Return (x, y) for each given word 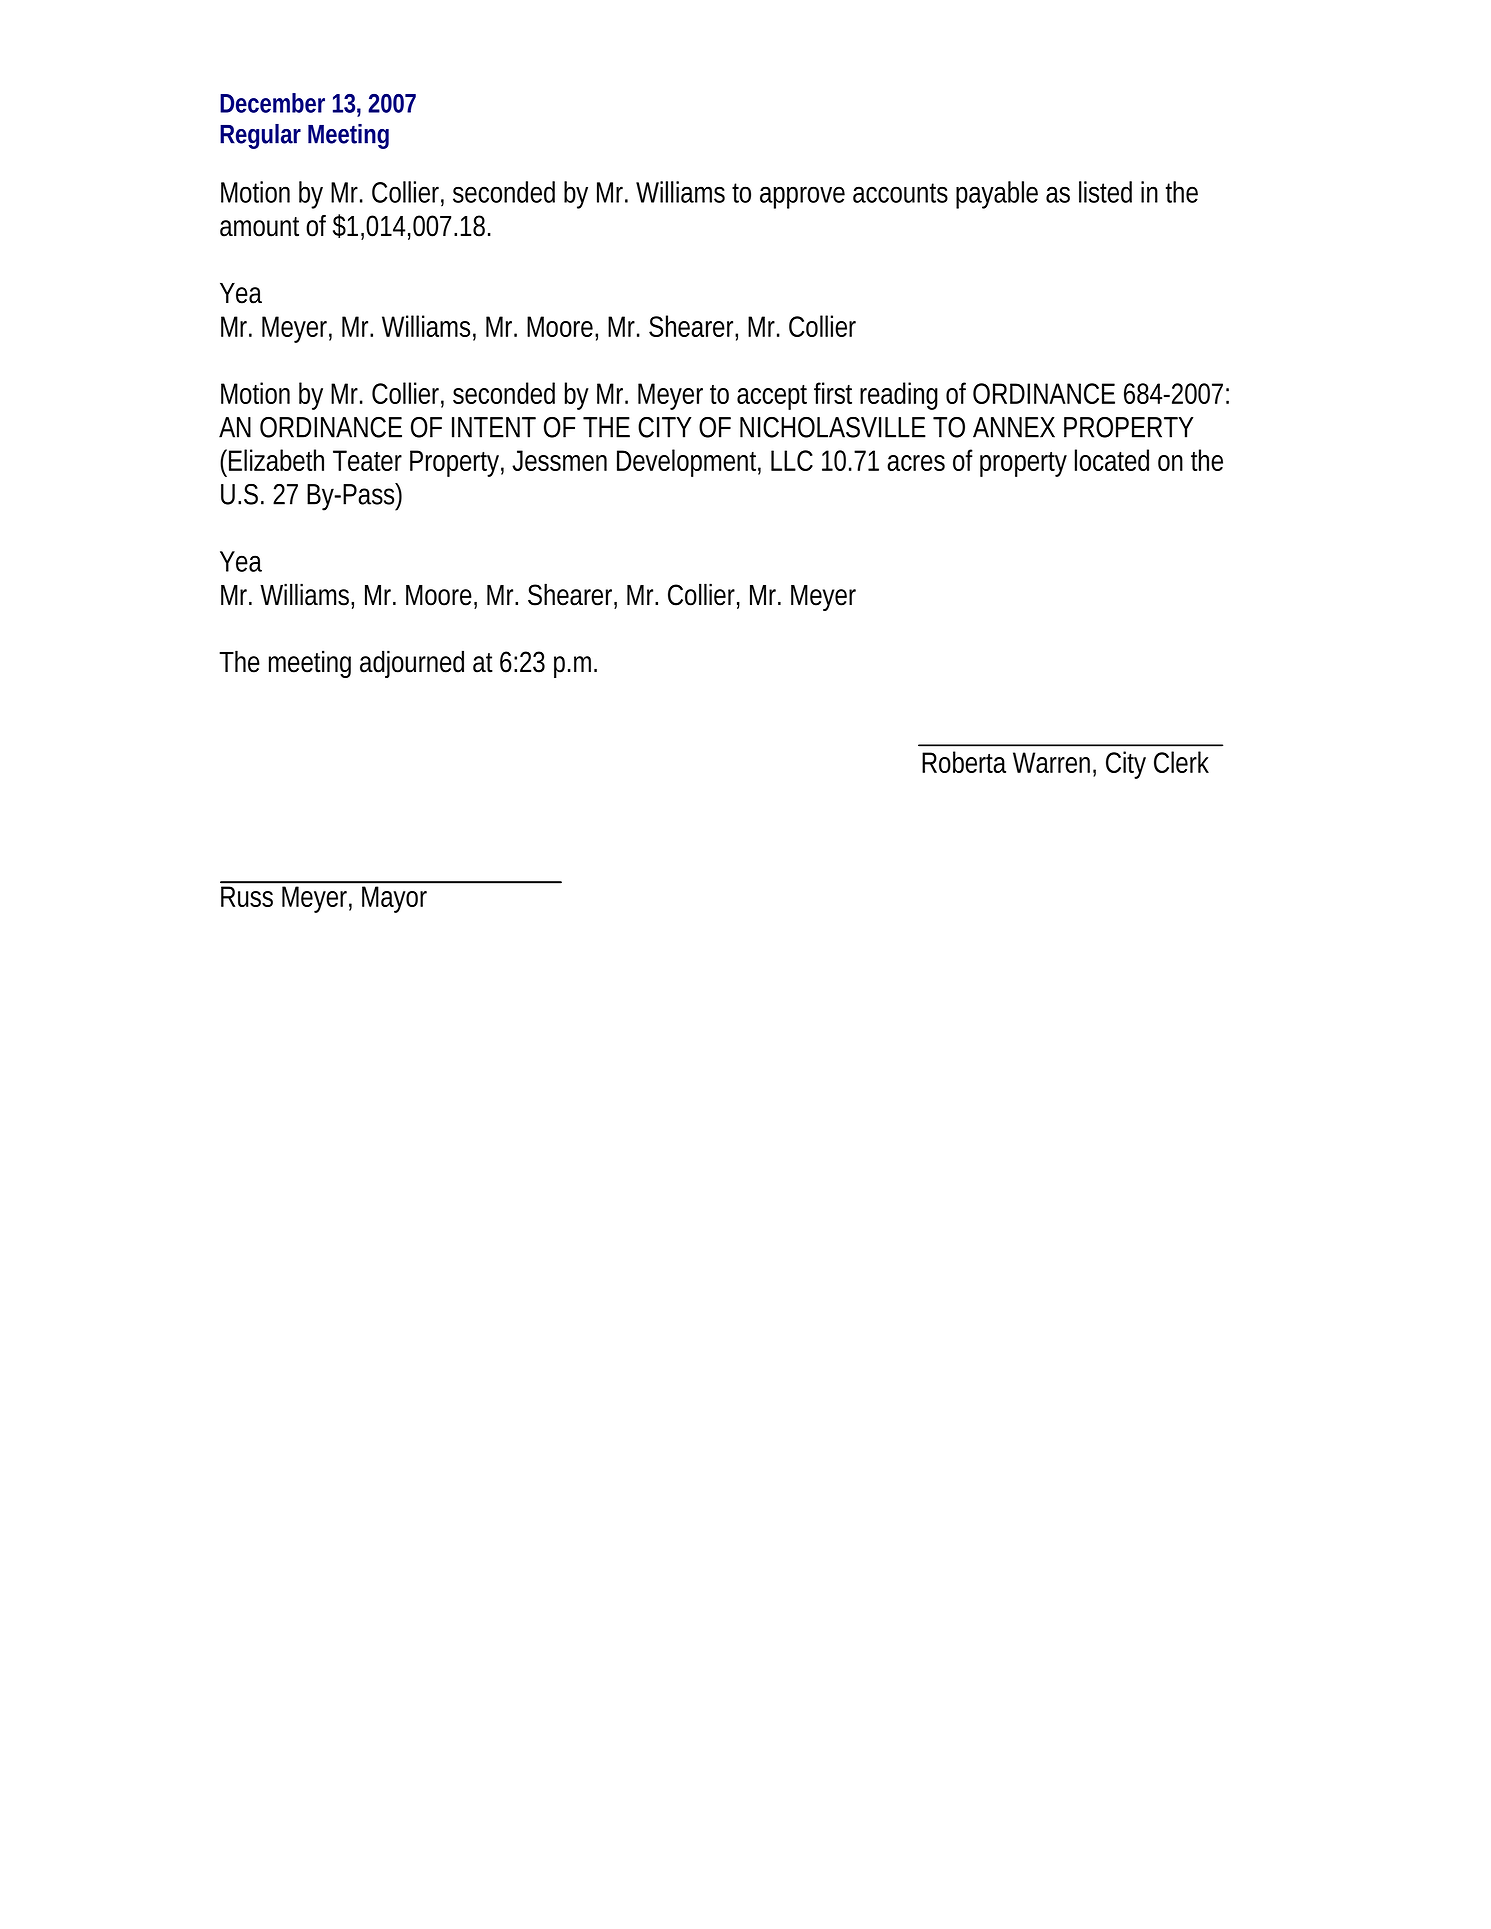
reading (899, 396)
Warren (1051, 762)
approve (802, 197)
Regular (260, 136)
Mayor (394, 899)
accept (772, 397)
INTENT (493, 427)
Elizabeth (276, 460)
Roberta (964, 762)
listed (1105, 192)
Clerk (1181, 762)
